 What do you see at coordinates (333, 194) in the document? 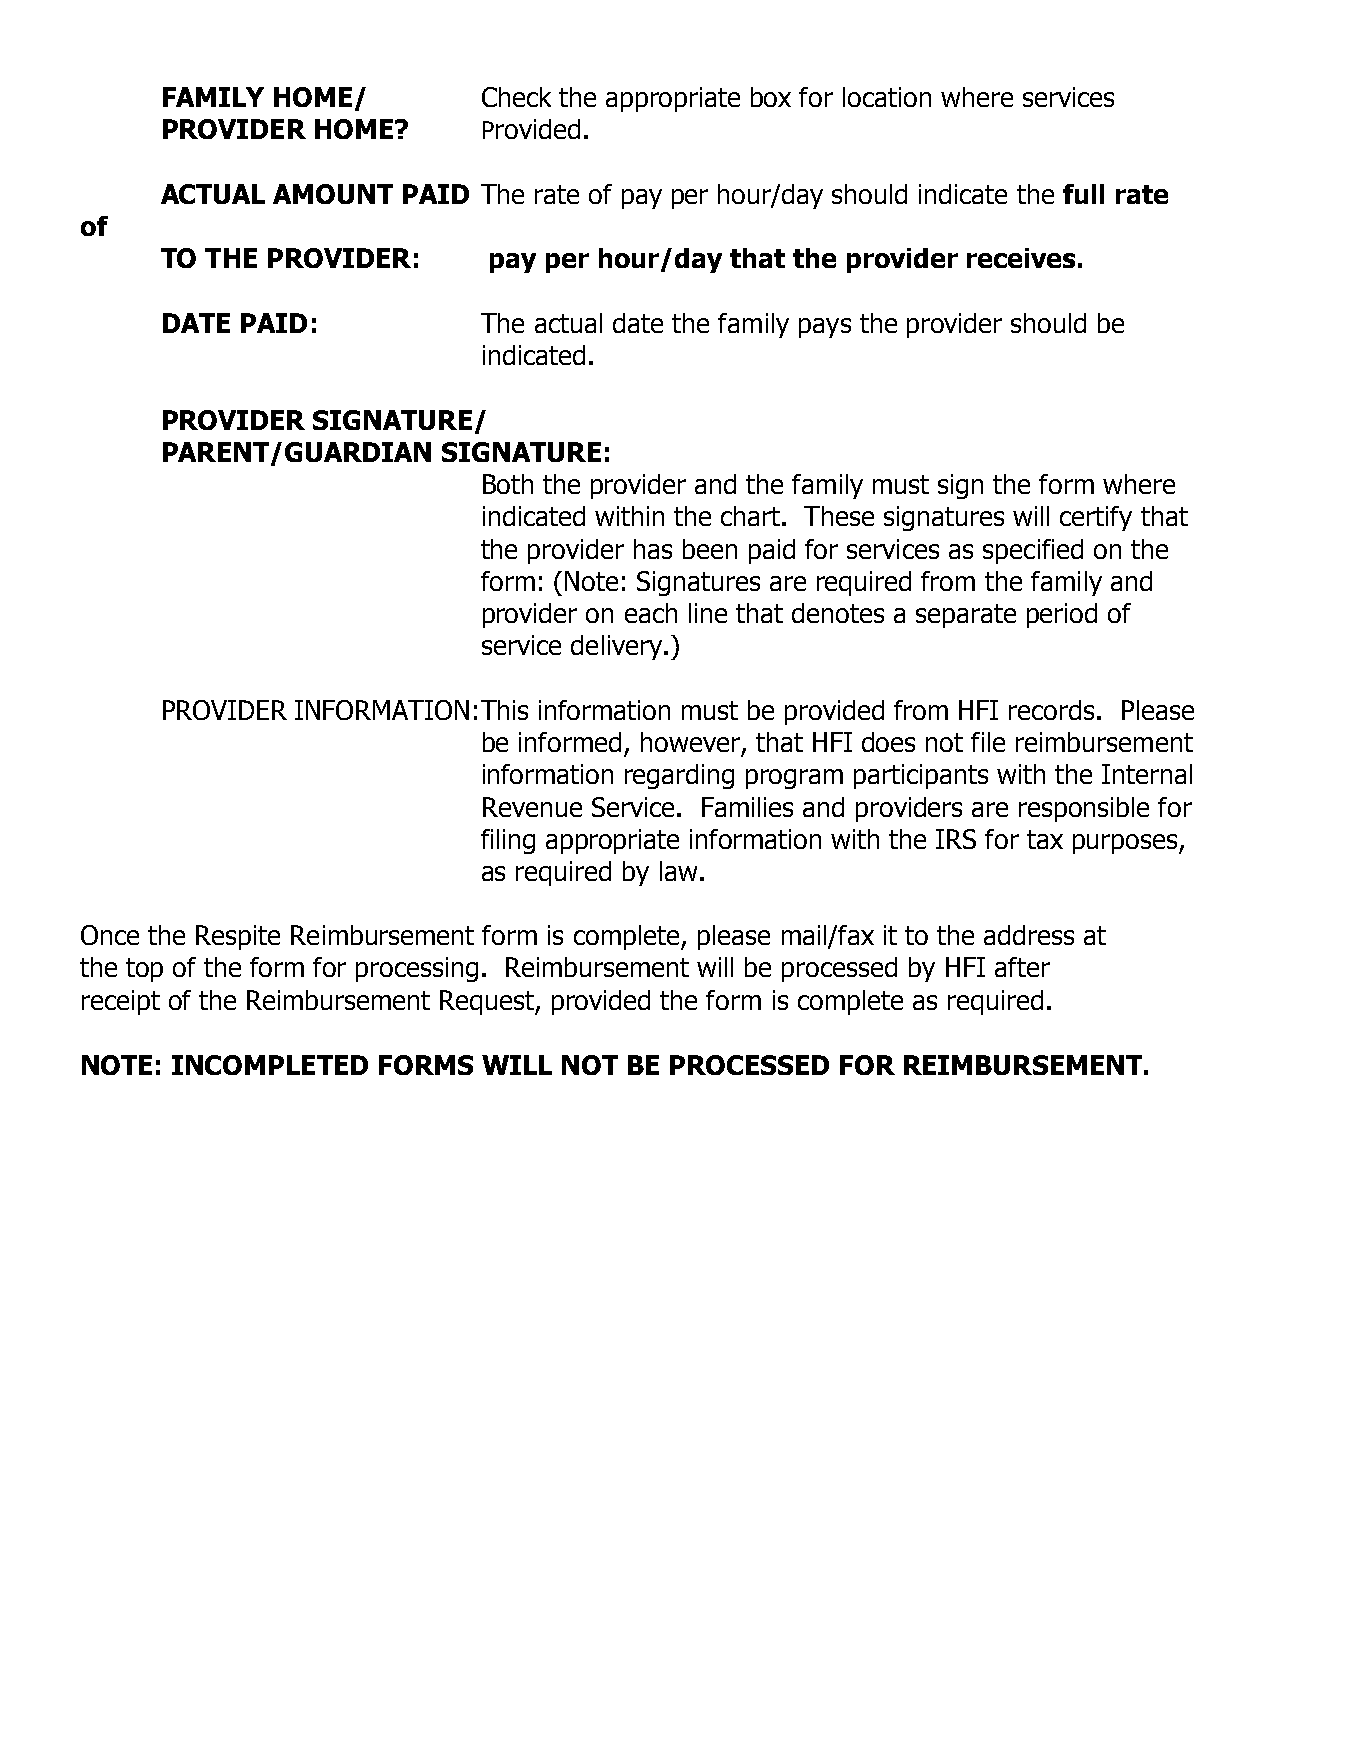
I see `AMOUNT` at bounding box center [333, 194].
